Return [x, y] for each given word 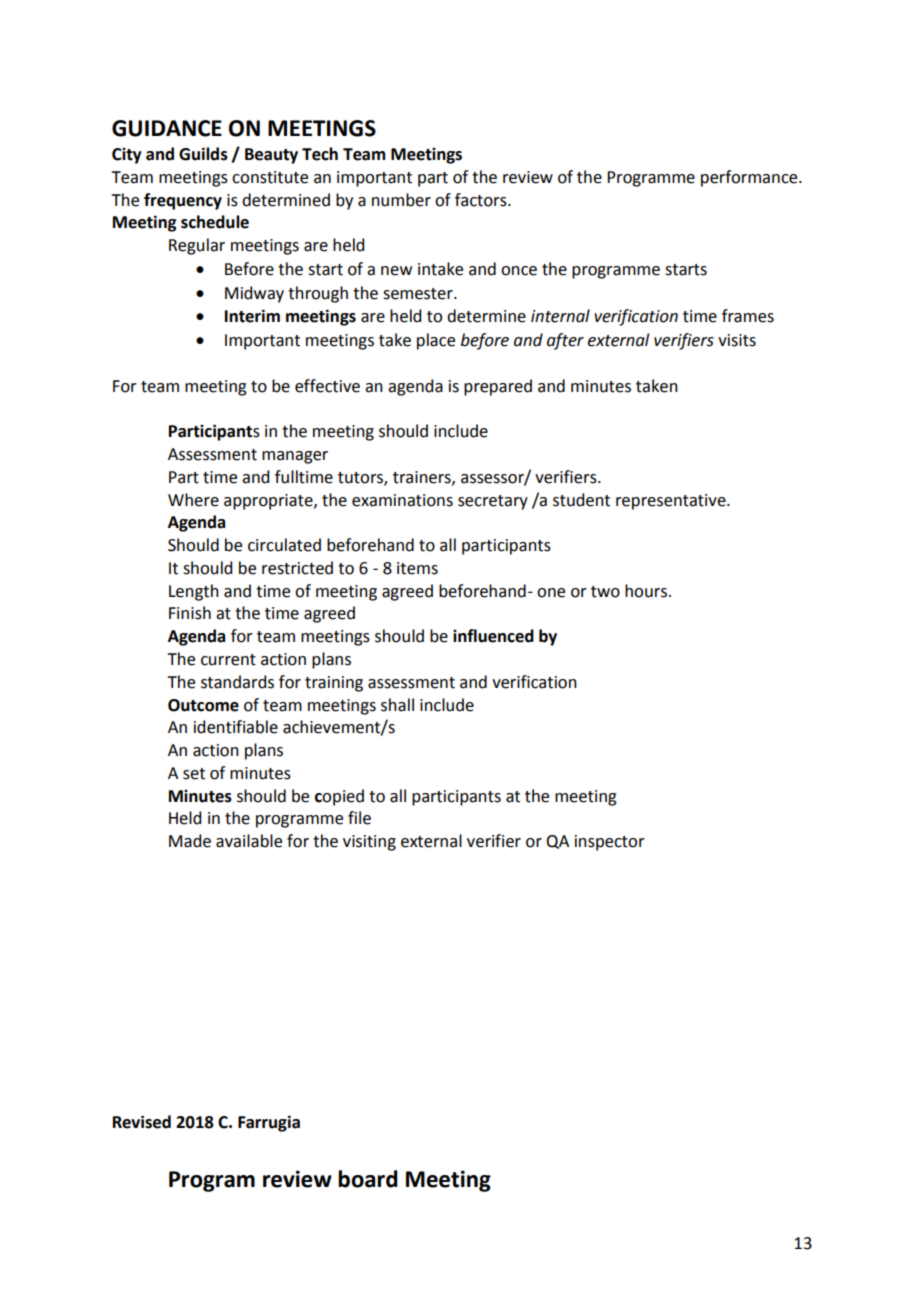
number [401, 200]
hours [646, 591]
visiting [369, 843]
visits [737, 340]
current [228, 660]
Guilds [203, 154]
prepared [498, 387]
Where [193, 500]
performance [750, 178]
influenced [493, 636]
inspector [610, 843]
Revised [142, 1122]
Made [190, 841]
